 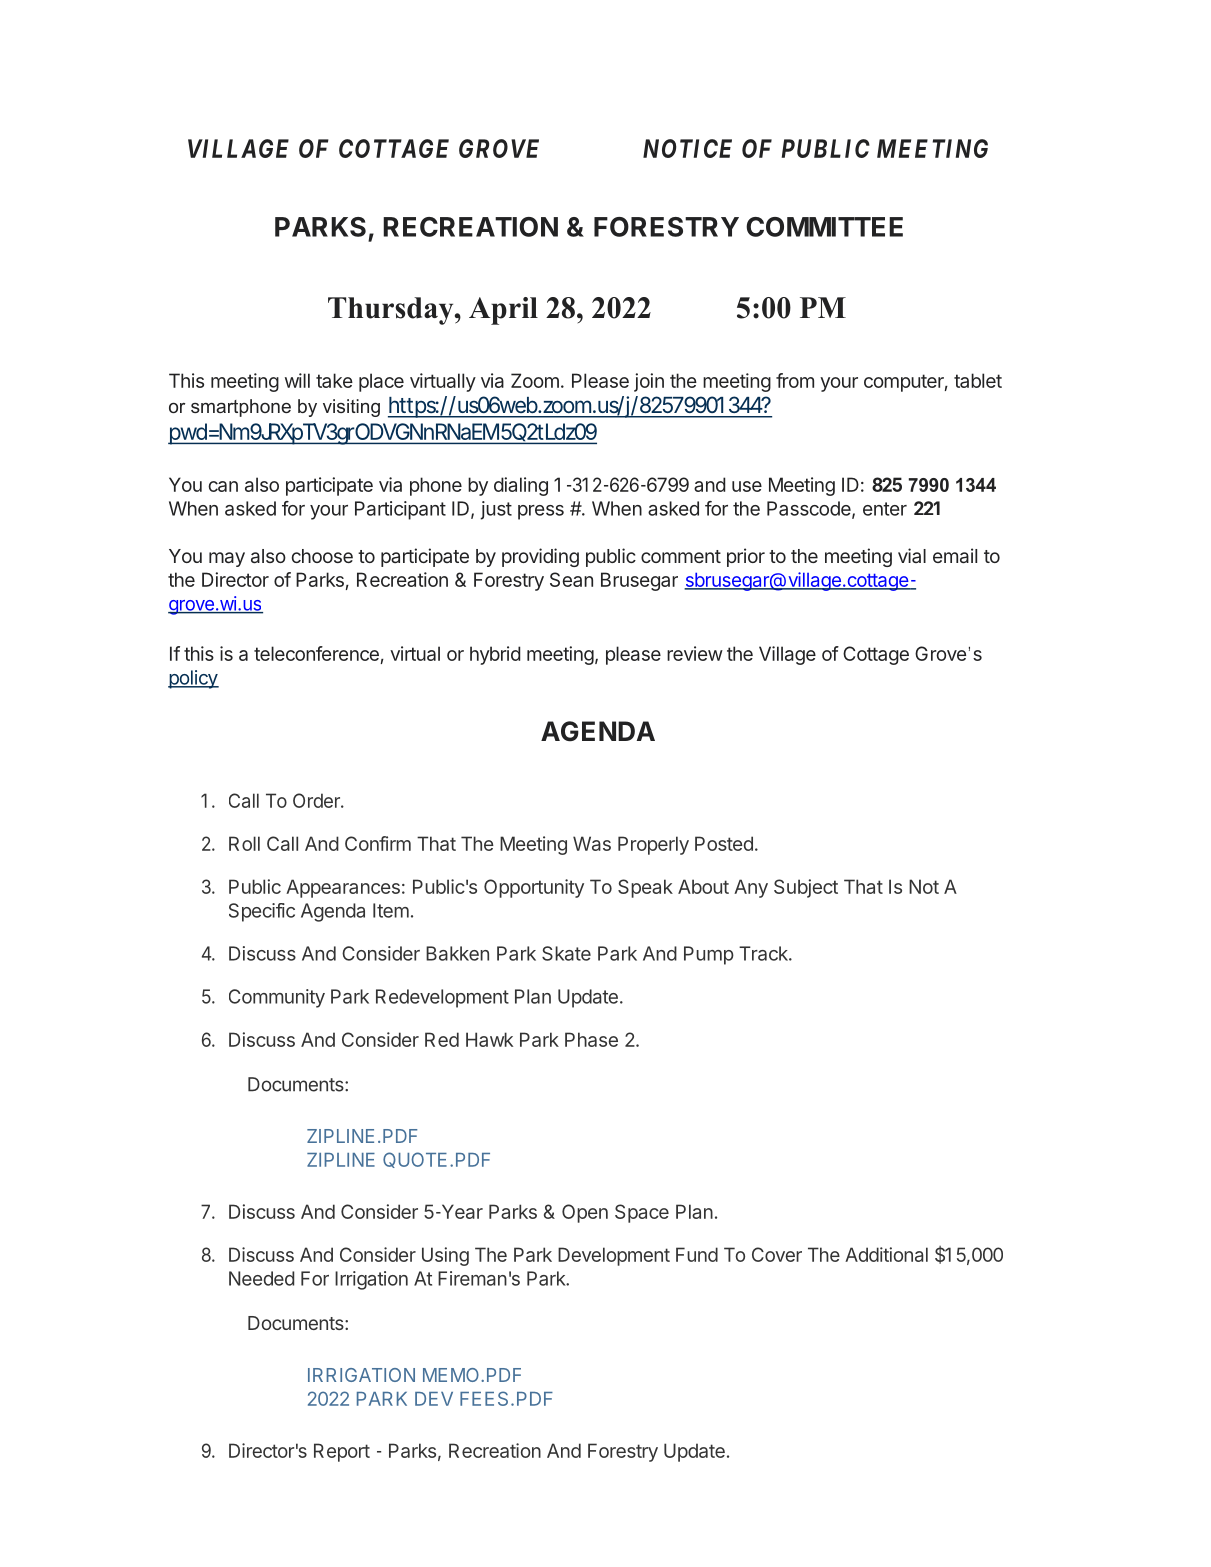 I want to click on Additional, so click(x=886, y=1254).
